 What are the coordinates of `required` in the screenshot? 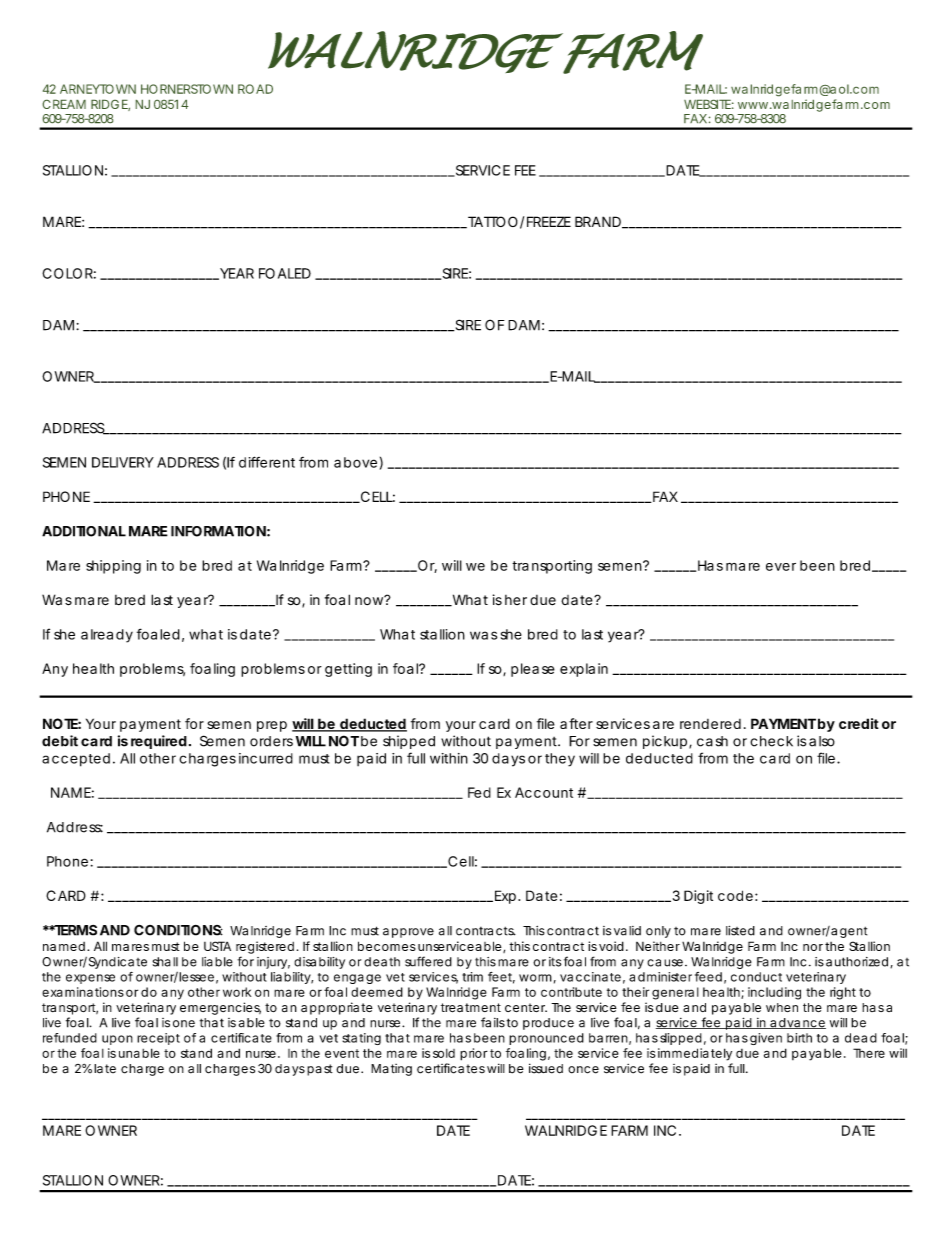 It's located at (159, 742).
